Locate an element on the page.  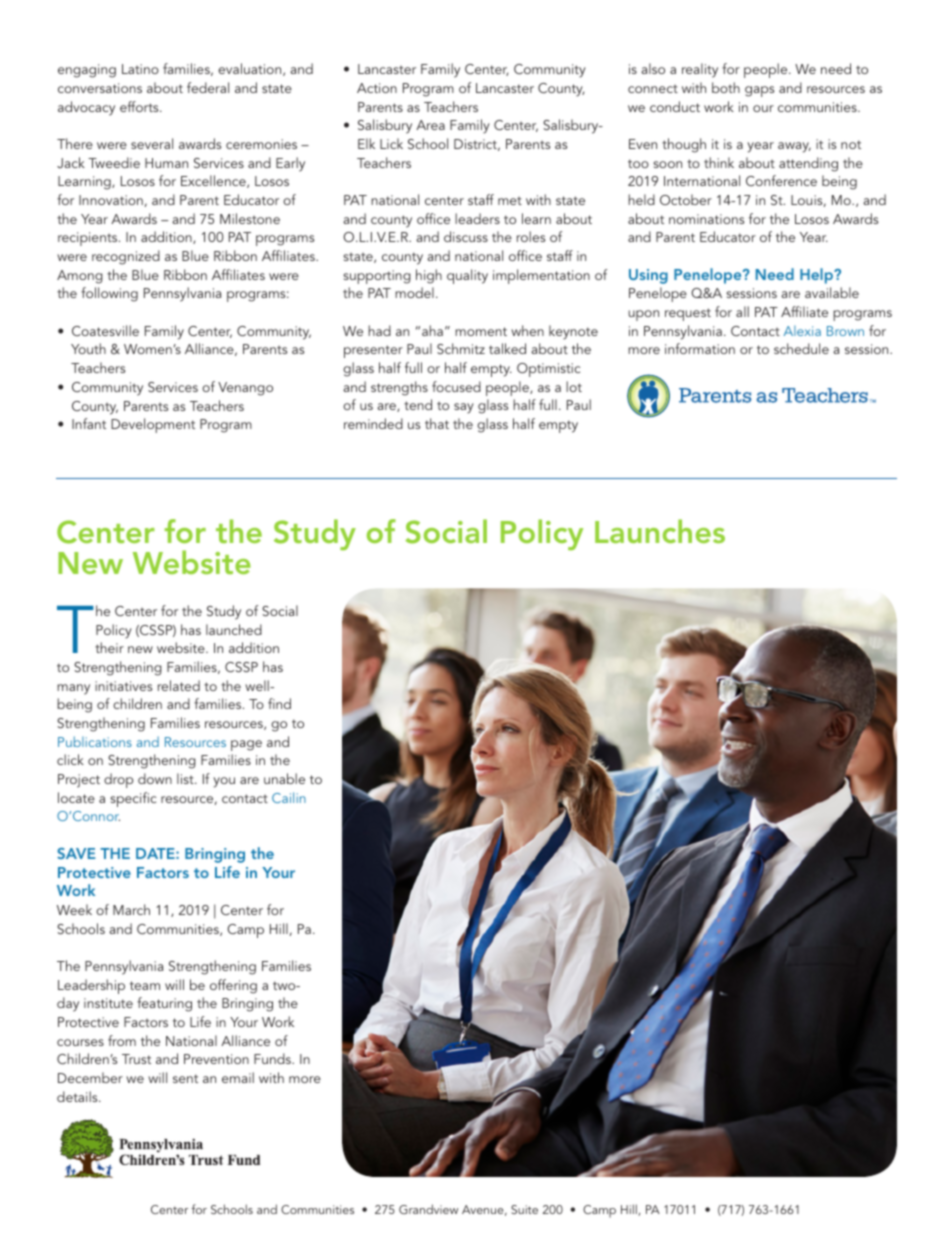
Funds is located at coordinates (273, 1058).
